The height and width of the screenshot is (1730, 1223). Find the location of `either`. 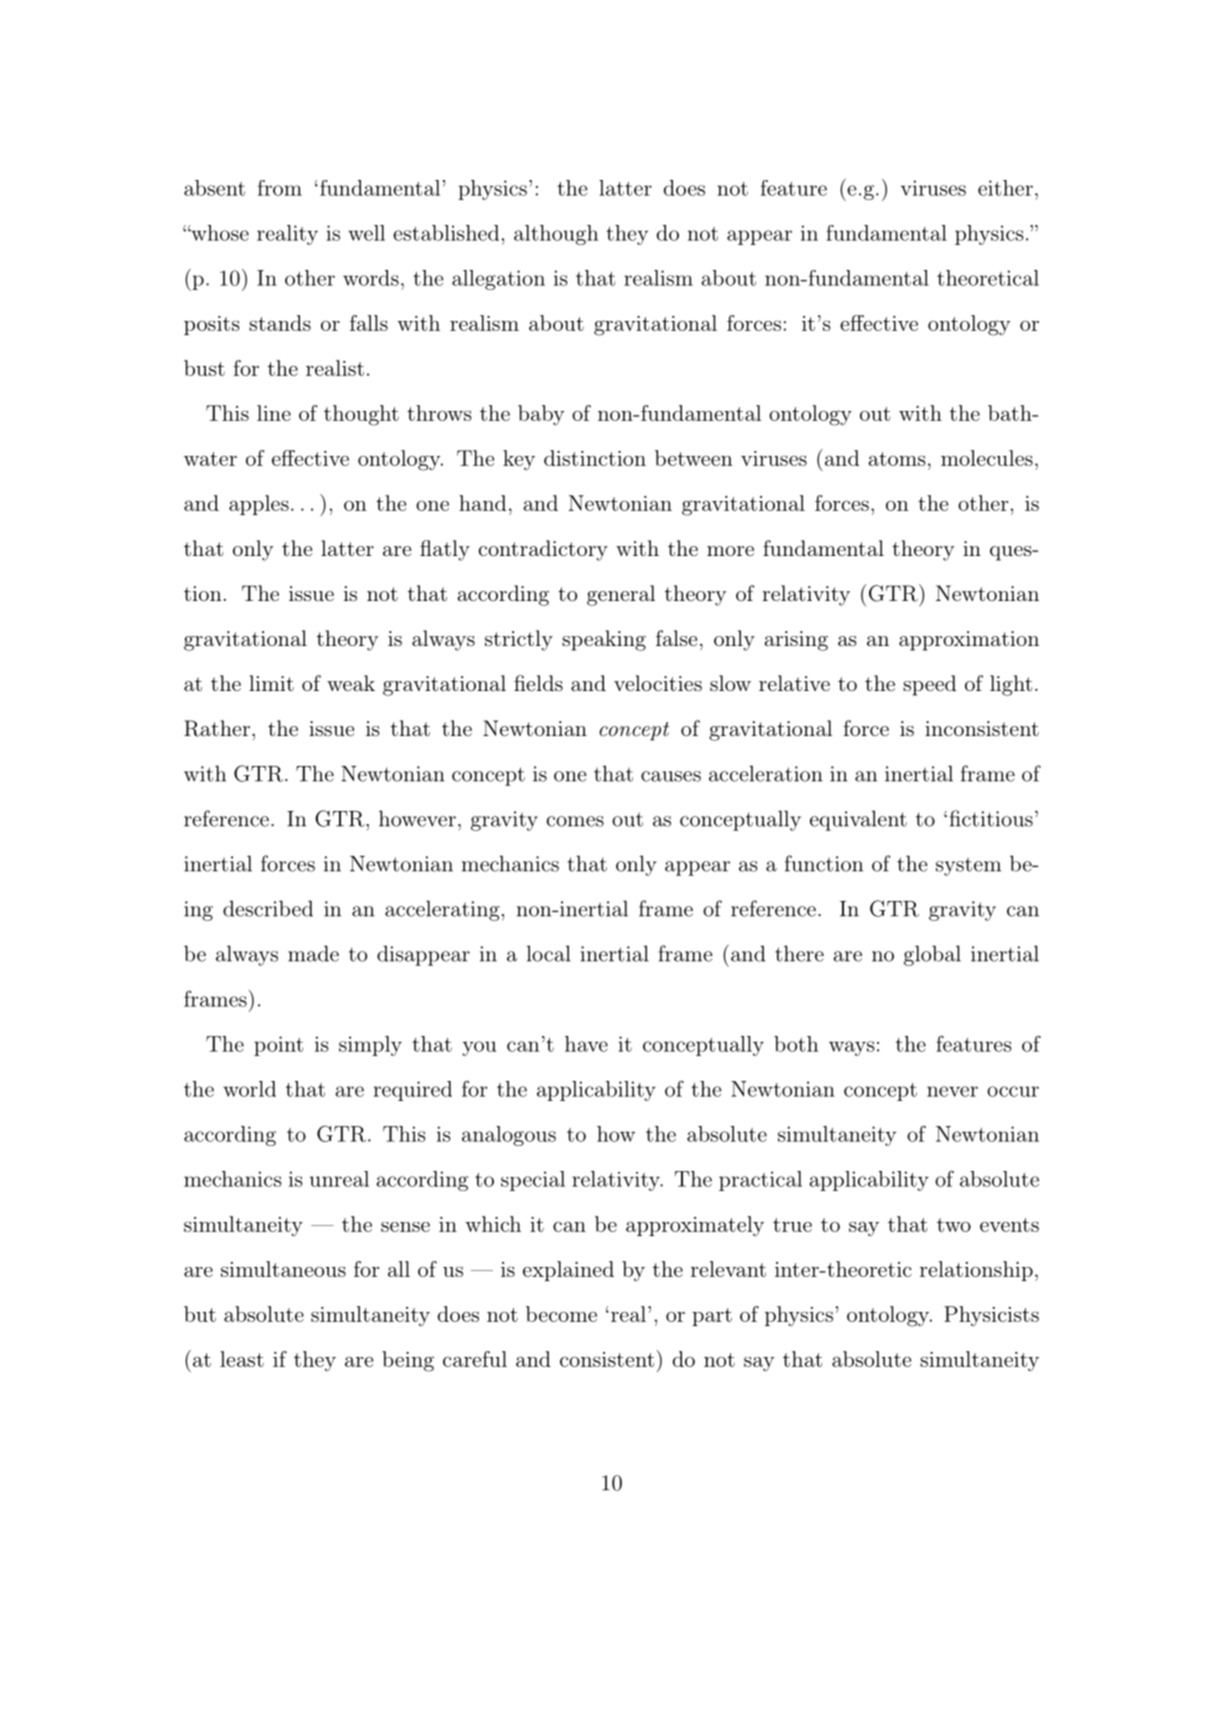

either is located at coordinates (1005, 188).
